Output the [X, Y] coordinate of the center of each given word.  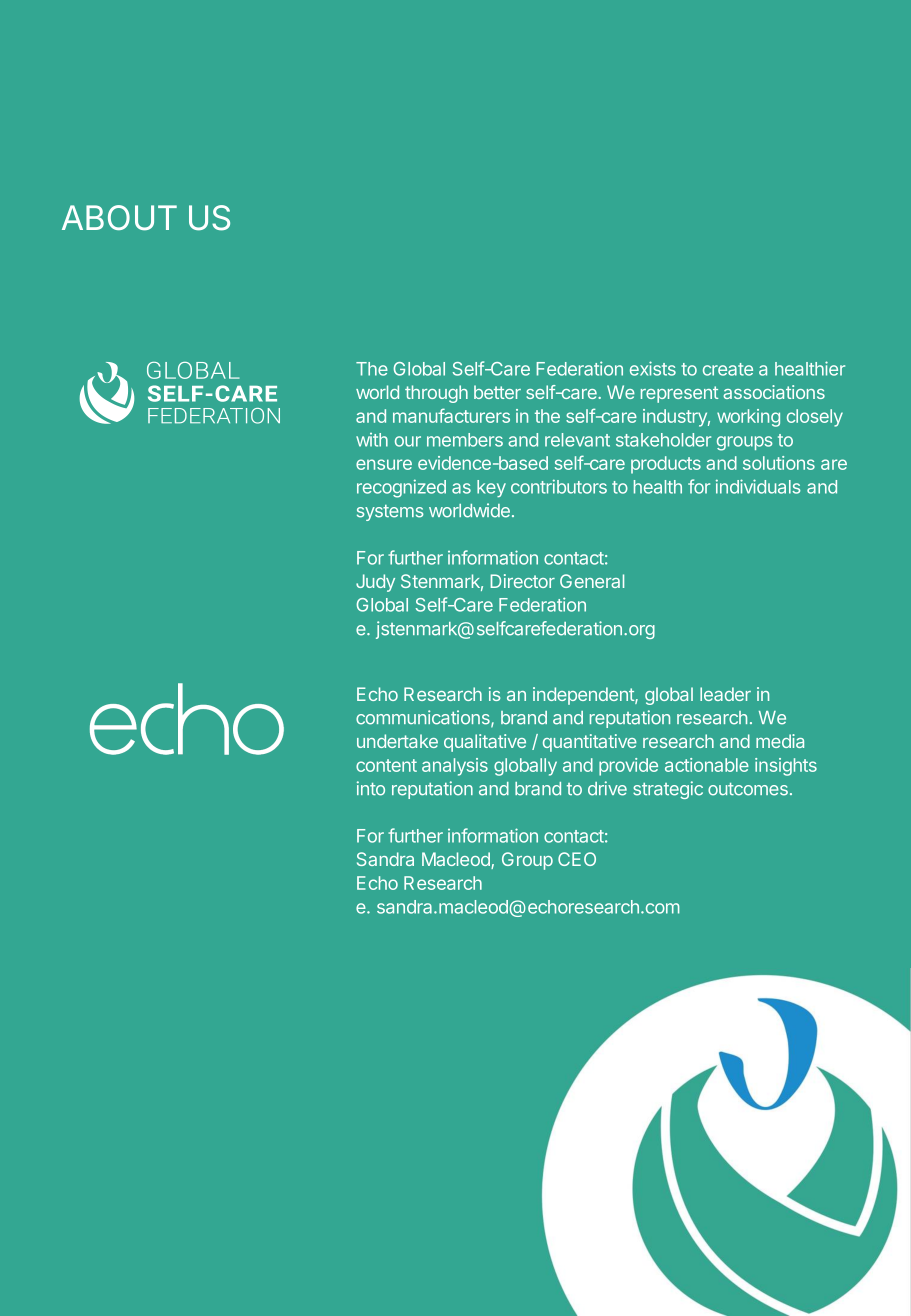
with [372, 440]
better [497, 392]
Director [522, 581]
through [436, 394]
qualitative [485, 743]
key [491, 488]
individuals [758, 486]
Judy [375, 583]
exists [653, 368]
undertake [397, 741]
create [728, 369]
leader [725, 694]
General [592, 581]
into [371, 788]
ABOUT [119, 218]
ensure [384, 464]
